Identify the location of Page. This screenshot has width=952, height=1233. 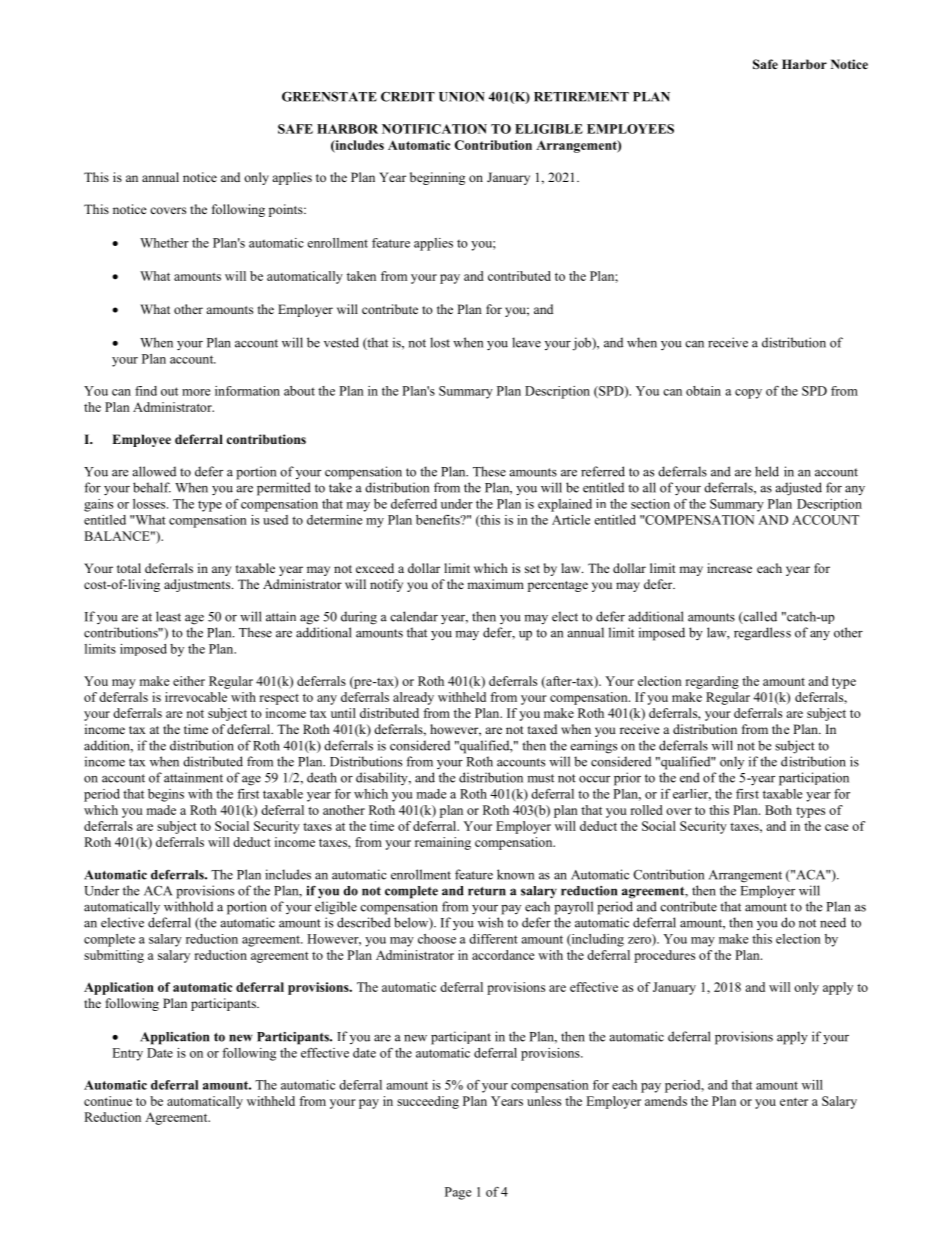
(458, 1193).
